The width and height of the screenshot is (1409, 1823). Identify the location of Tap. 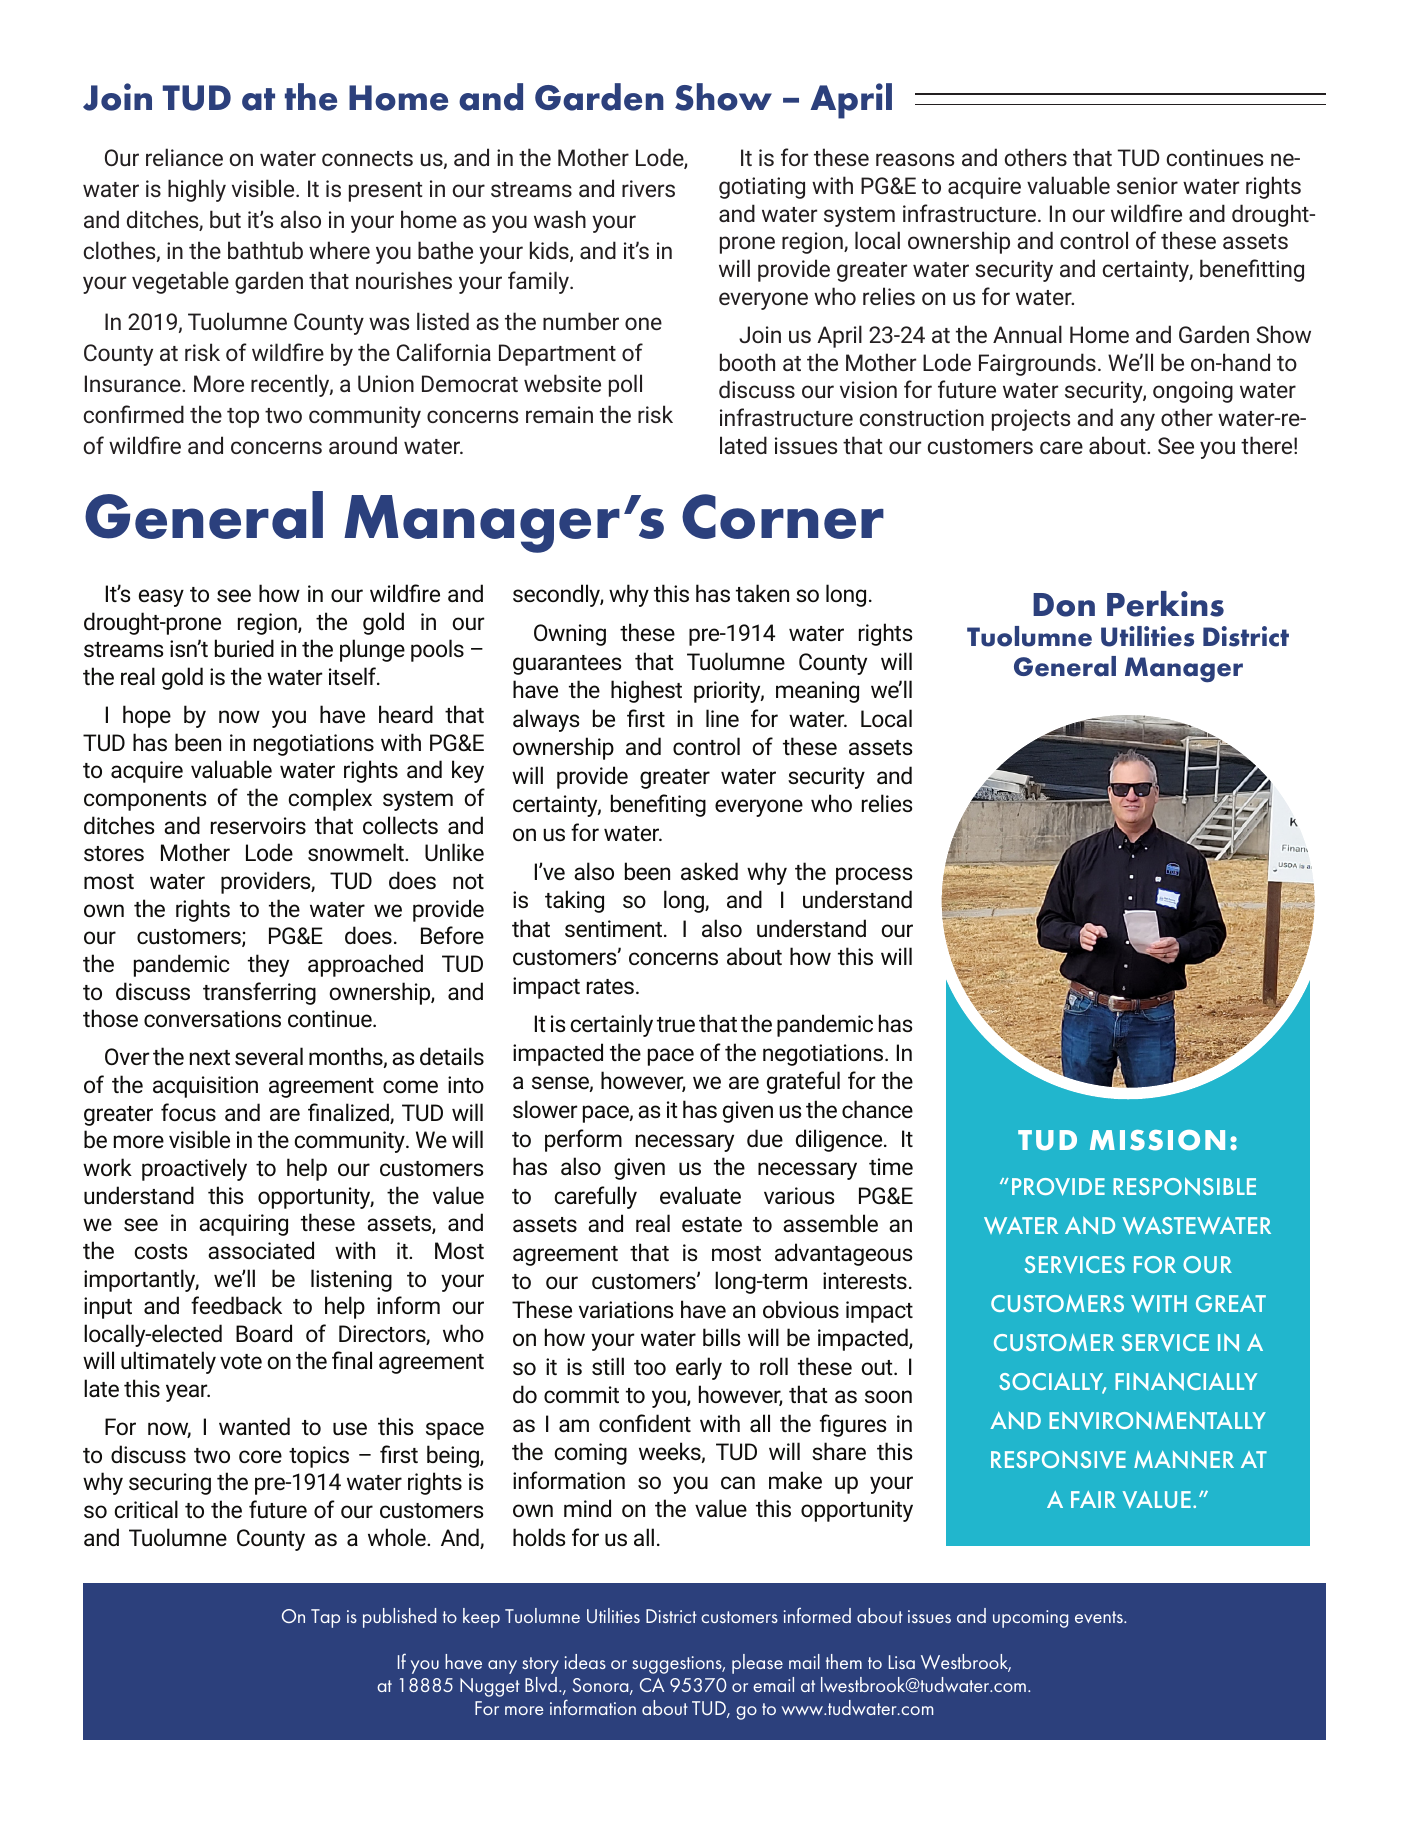
(325, 1618).
